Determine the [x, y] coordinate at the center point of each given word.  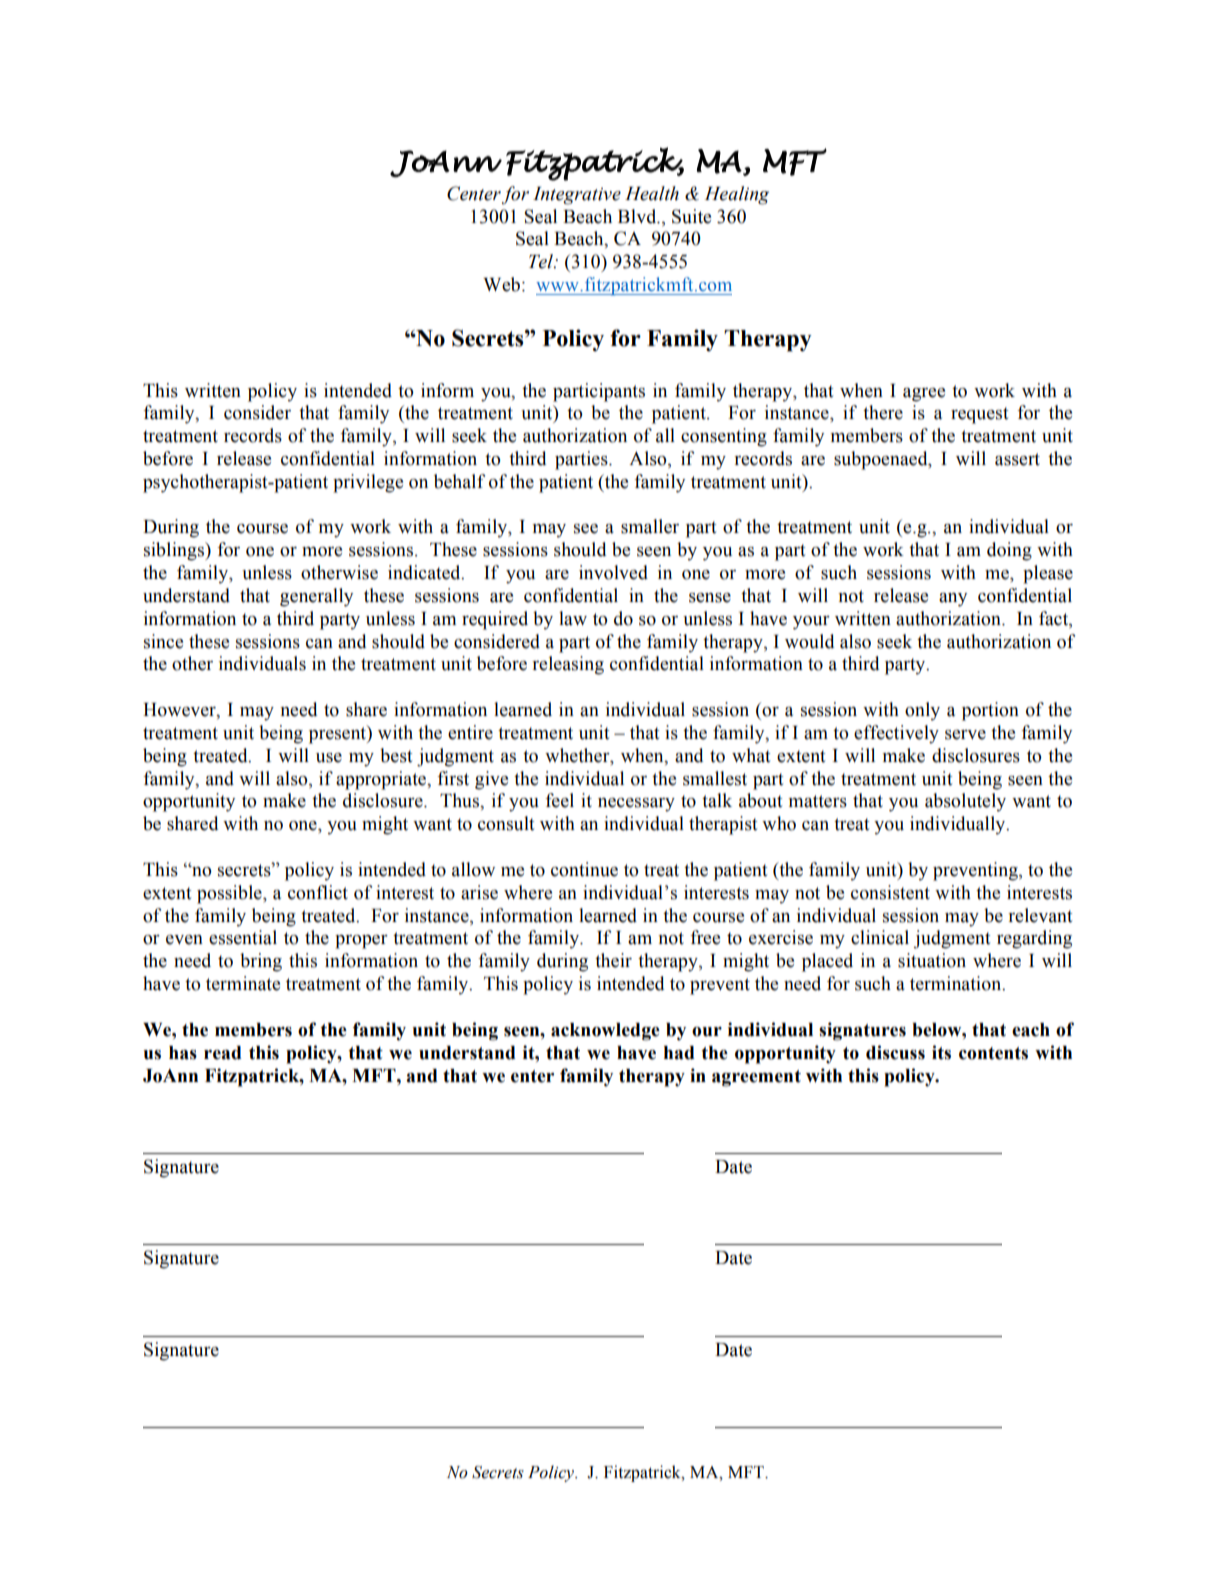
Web [501, 284]
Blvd [638, 216]
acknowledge [605, 1032]
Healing [737, 195]
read [223, 1053]
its [941, 1052]
